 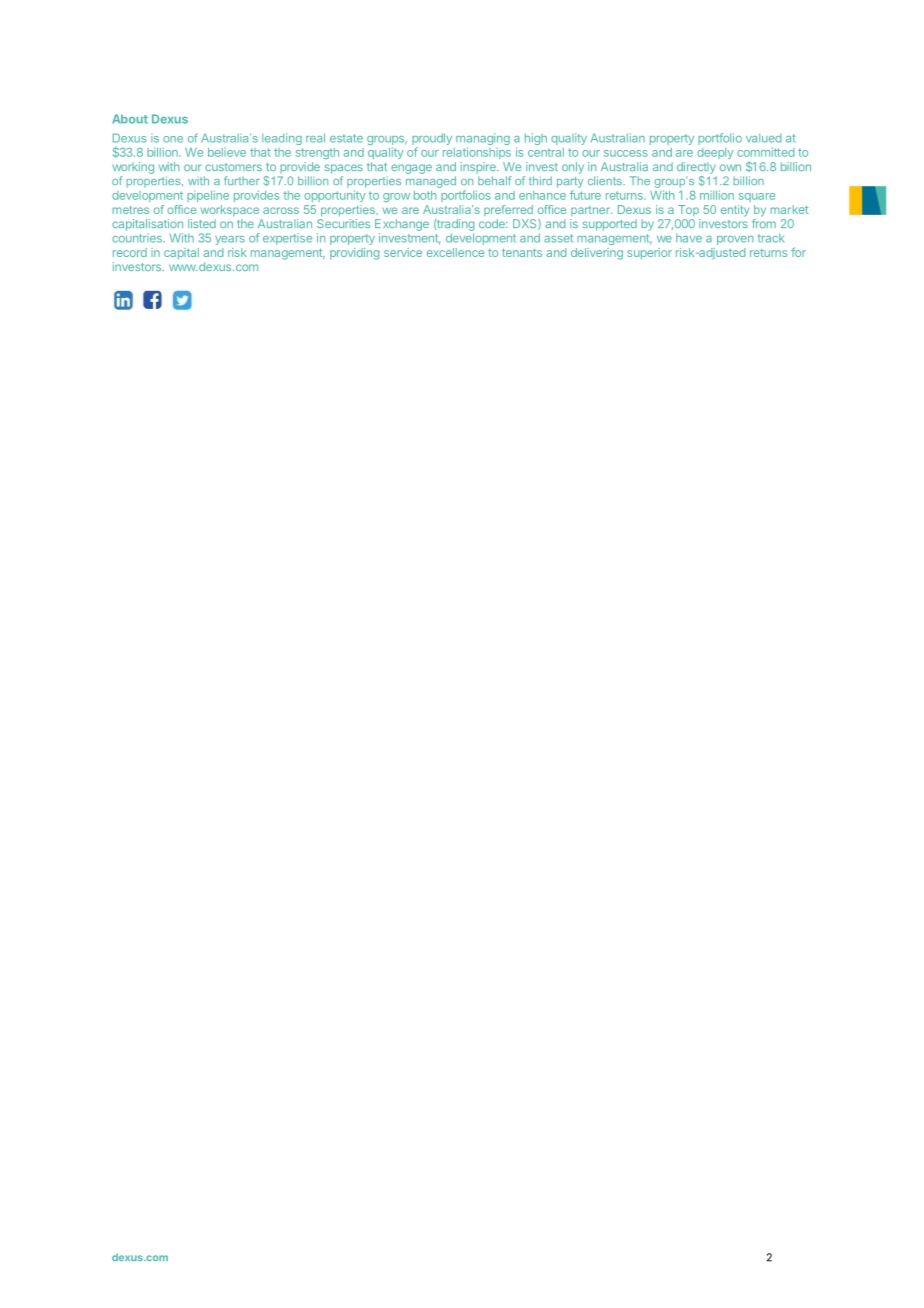 What do you see at coordinates (717, 195) in the document?
I see `million` at bounding box center [717, 195].
